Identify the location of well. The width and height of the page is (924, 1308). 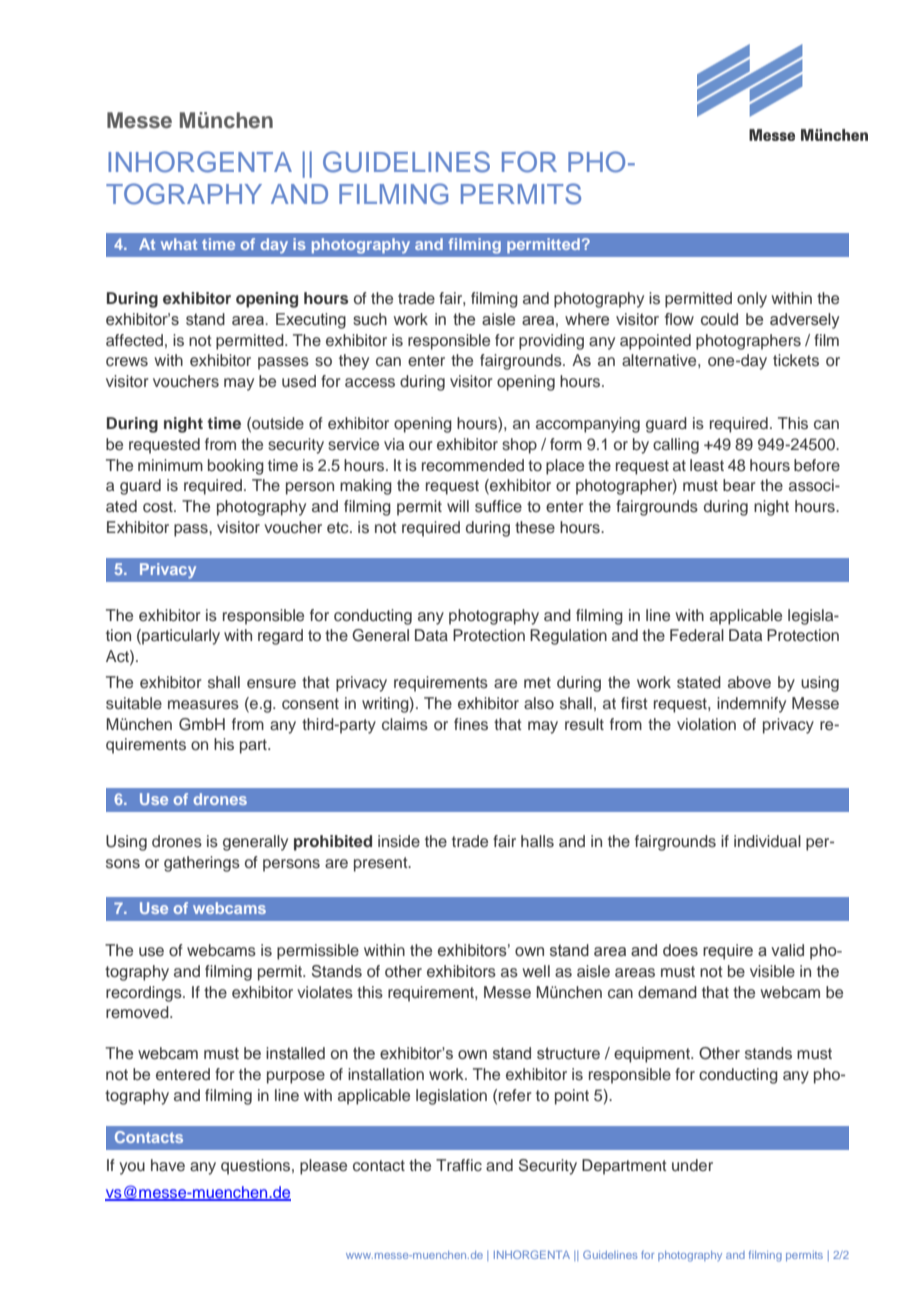
(536, 971).
